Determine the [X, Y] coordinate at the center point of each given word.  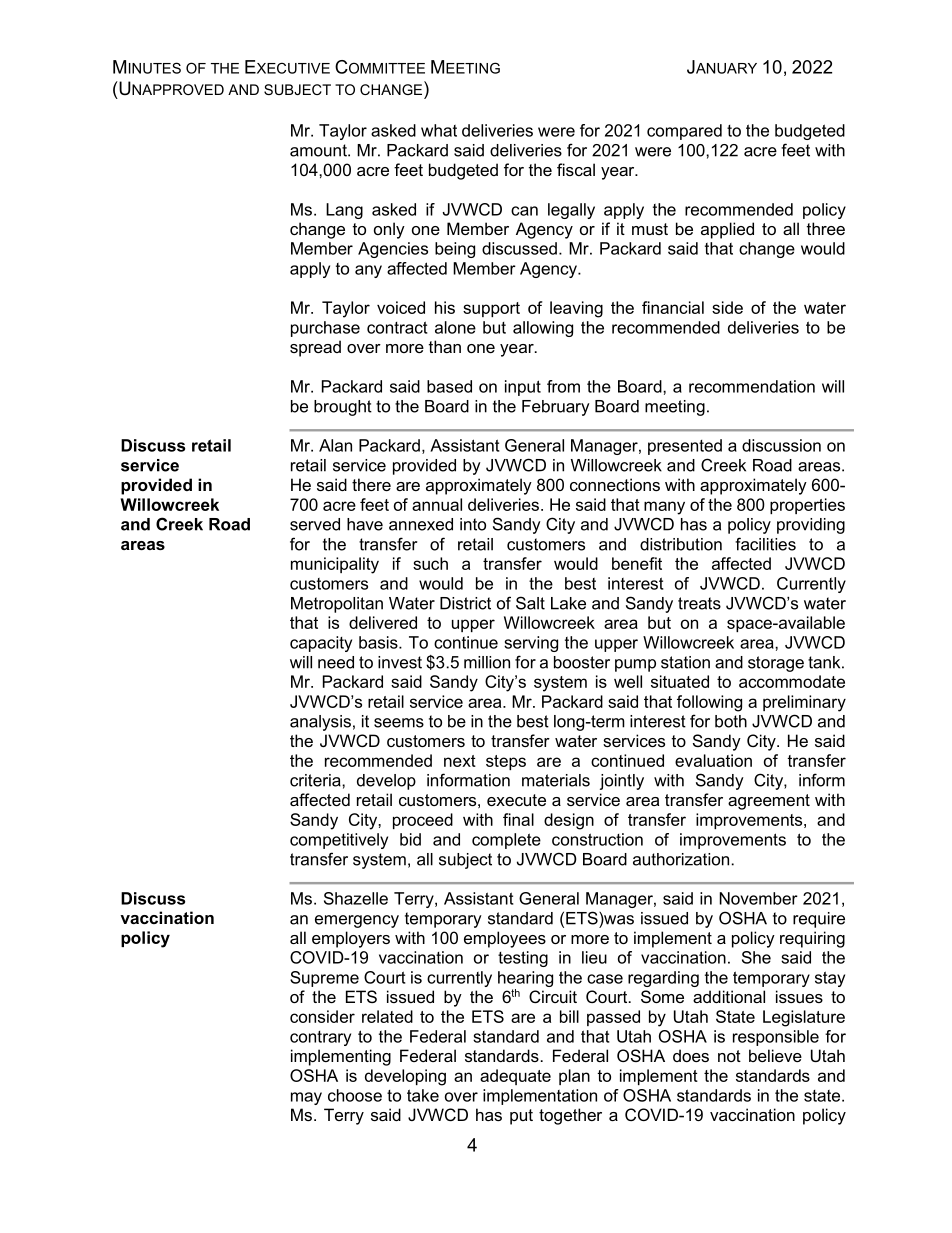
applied [727, 230]
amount [319, 150]
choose [355, 1095]
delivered [383, 622]
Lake [568, 603]
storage [776, 664]
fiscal [576, 169]
